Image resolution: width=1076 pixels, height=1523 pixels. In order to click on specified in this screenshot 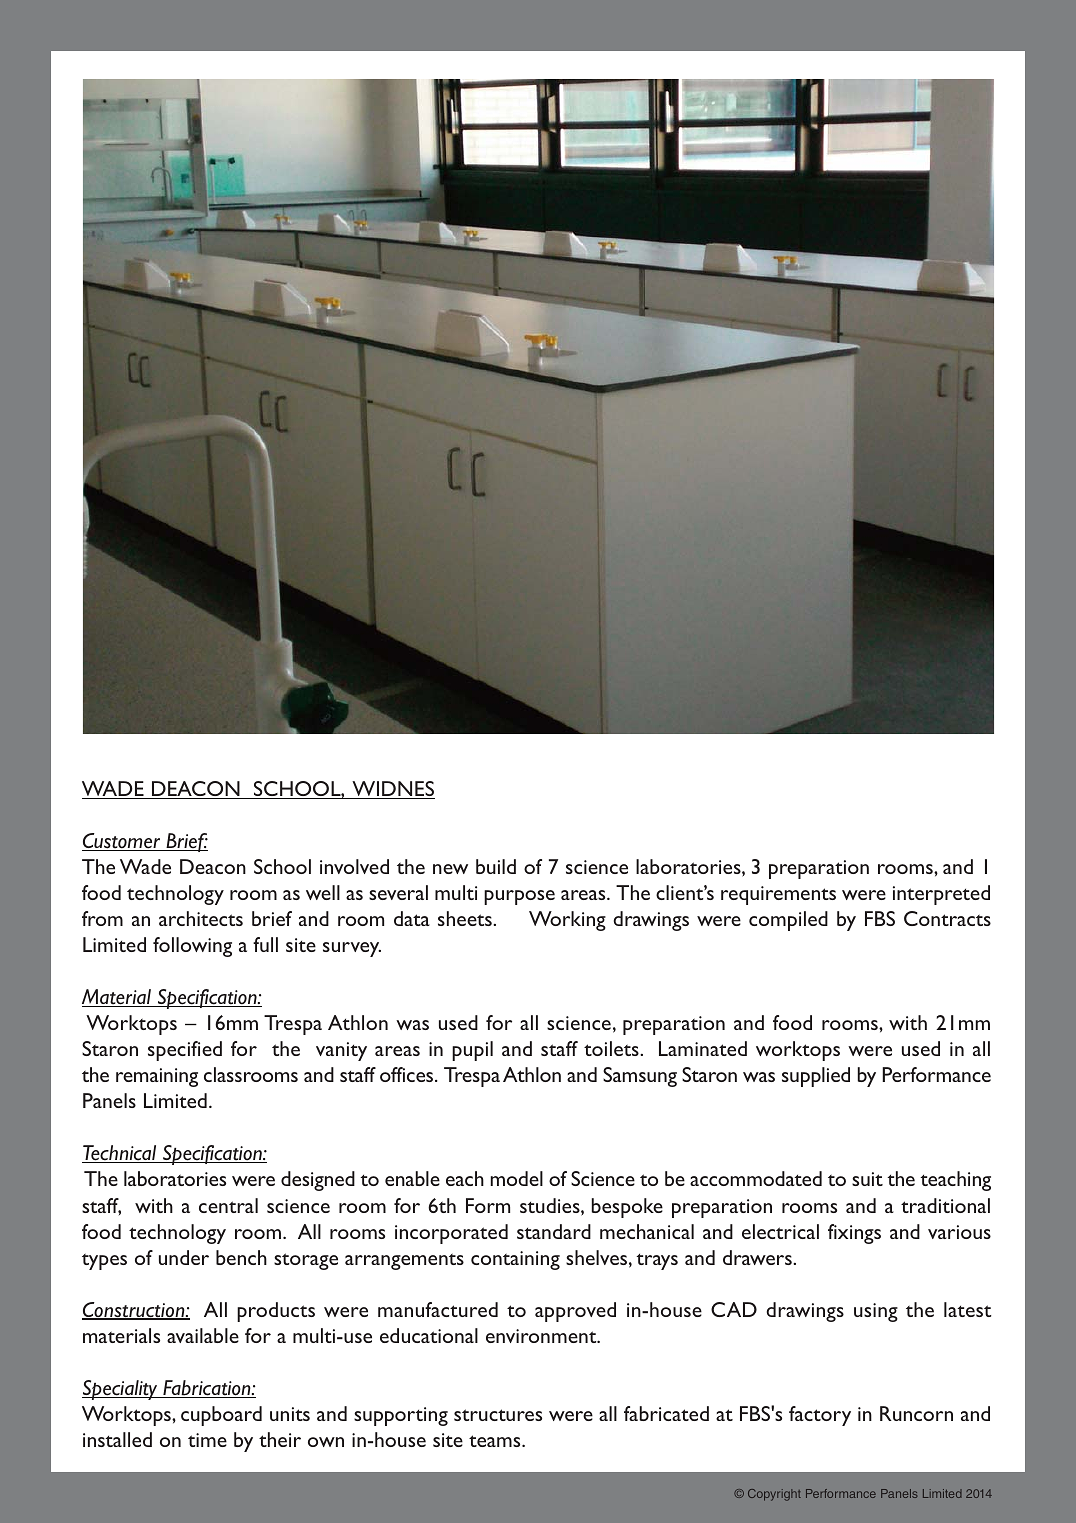, I will do `click(185, 1051)`.
